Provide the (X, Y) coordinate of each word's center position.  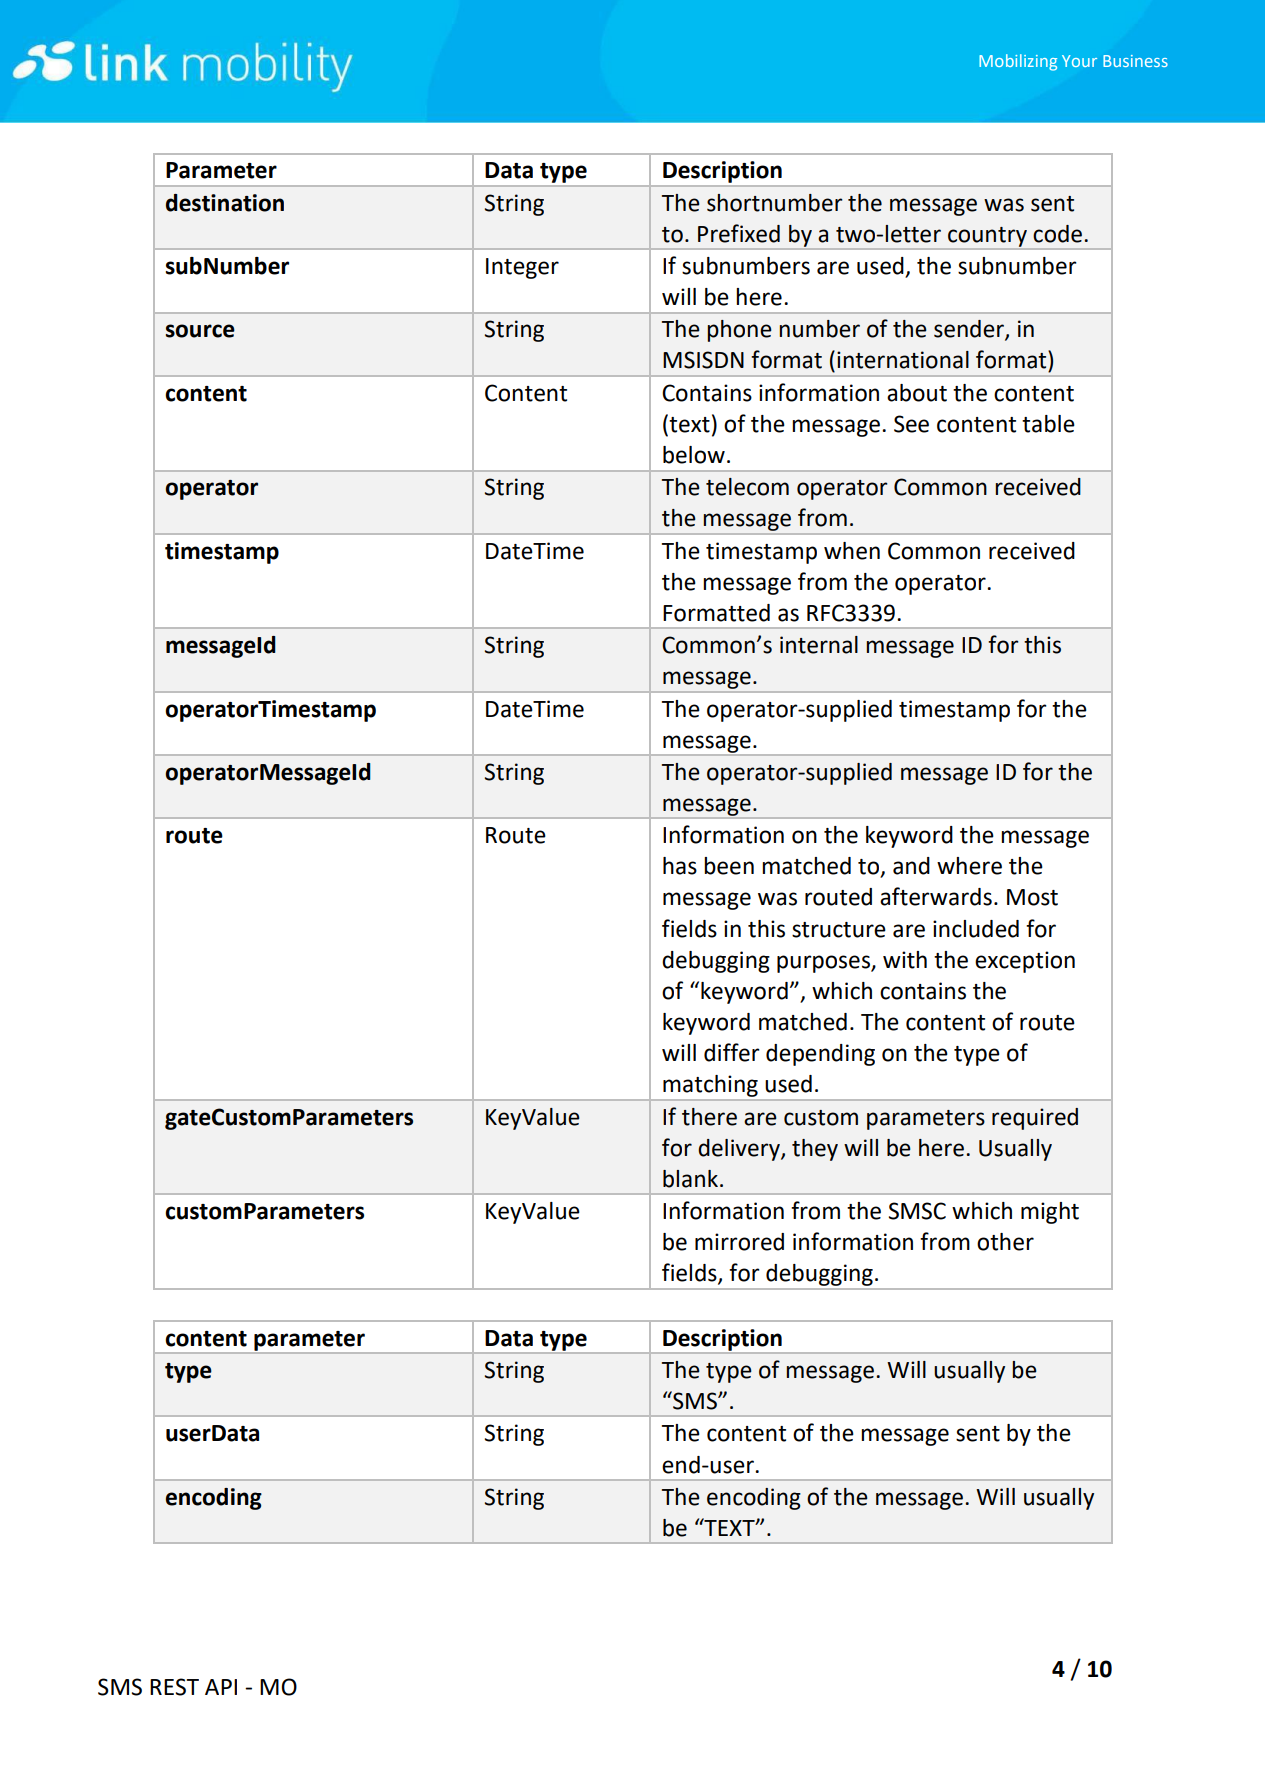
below (694, 455)
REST (174, 1687)
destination (225, 203)
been (729, 866)
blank (690, 1179)
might (1050, 1213)
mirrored (739, 1242)
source (200, 331)
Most (1032, 897)
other (1005, 1242)
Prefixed (739, 233)
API (221, 1687)
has (680, 866)
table (1048, 424)
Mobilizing (1018, 62)
